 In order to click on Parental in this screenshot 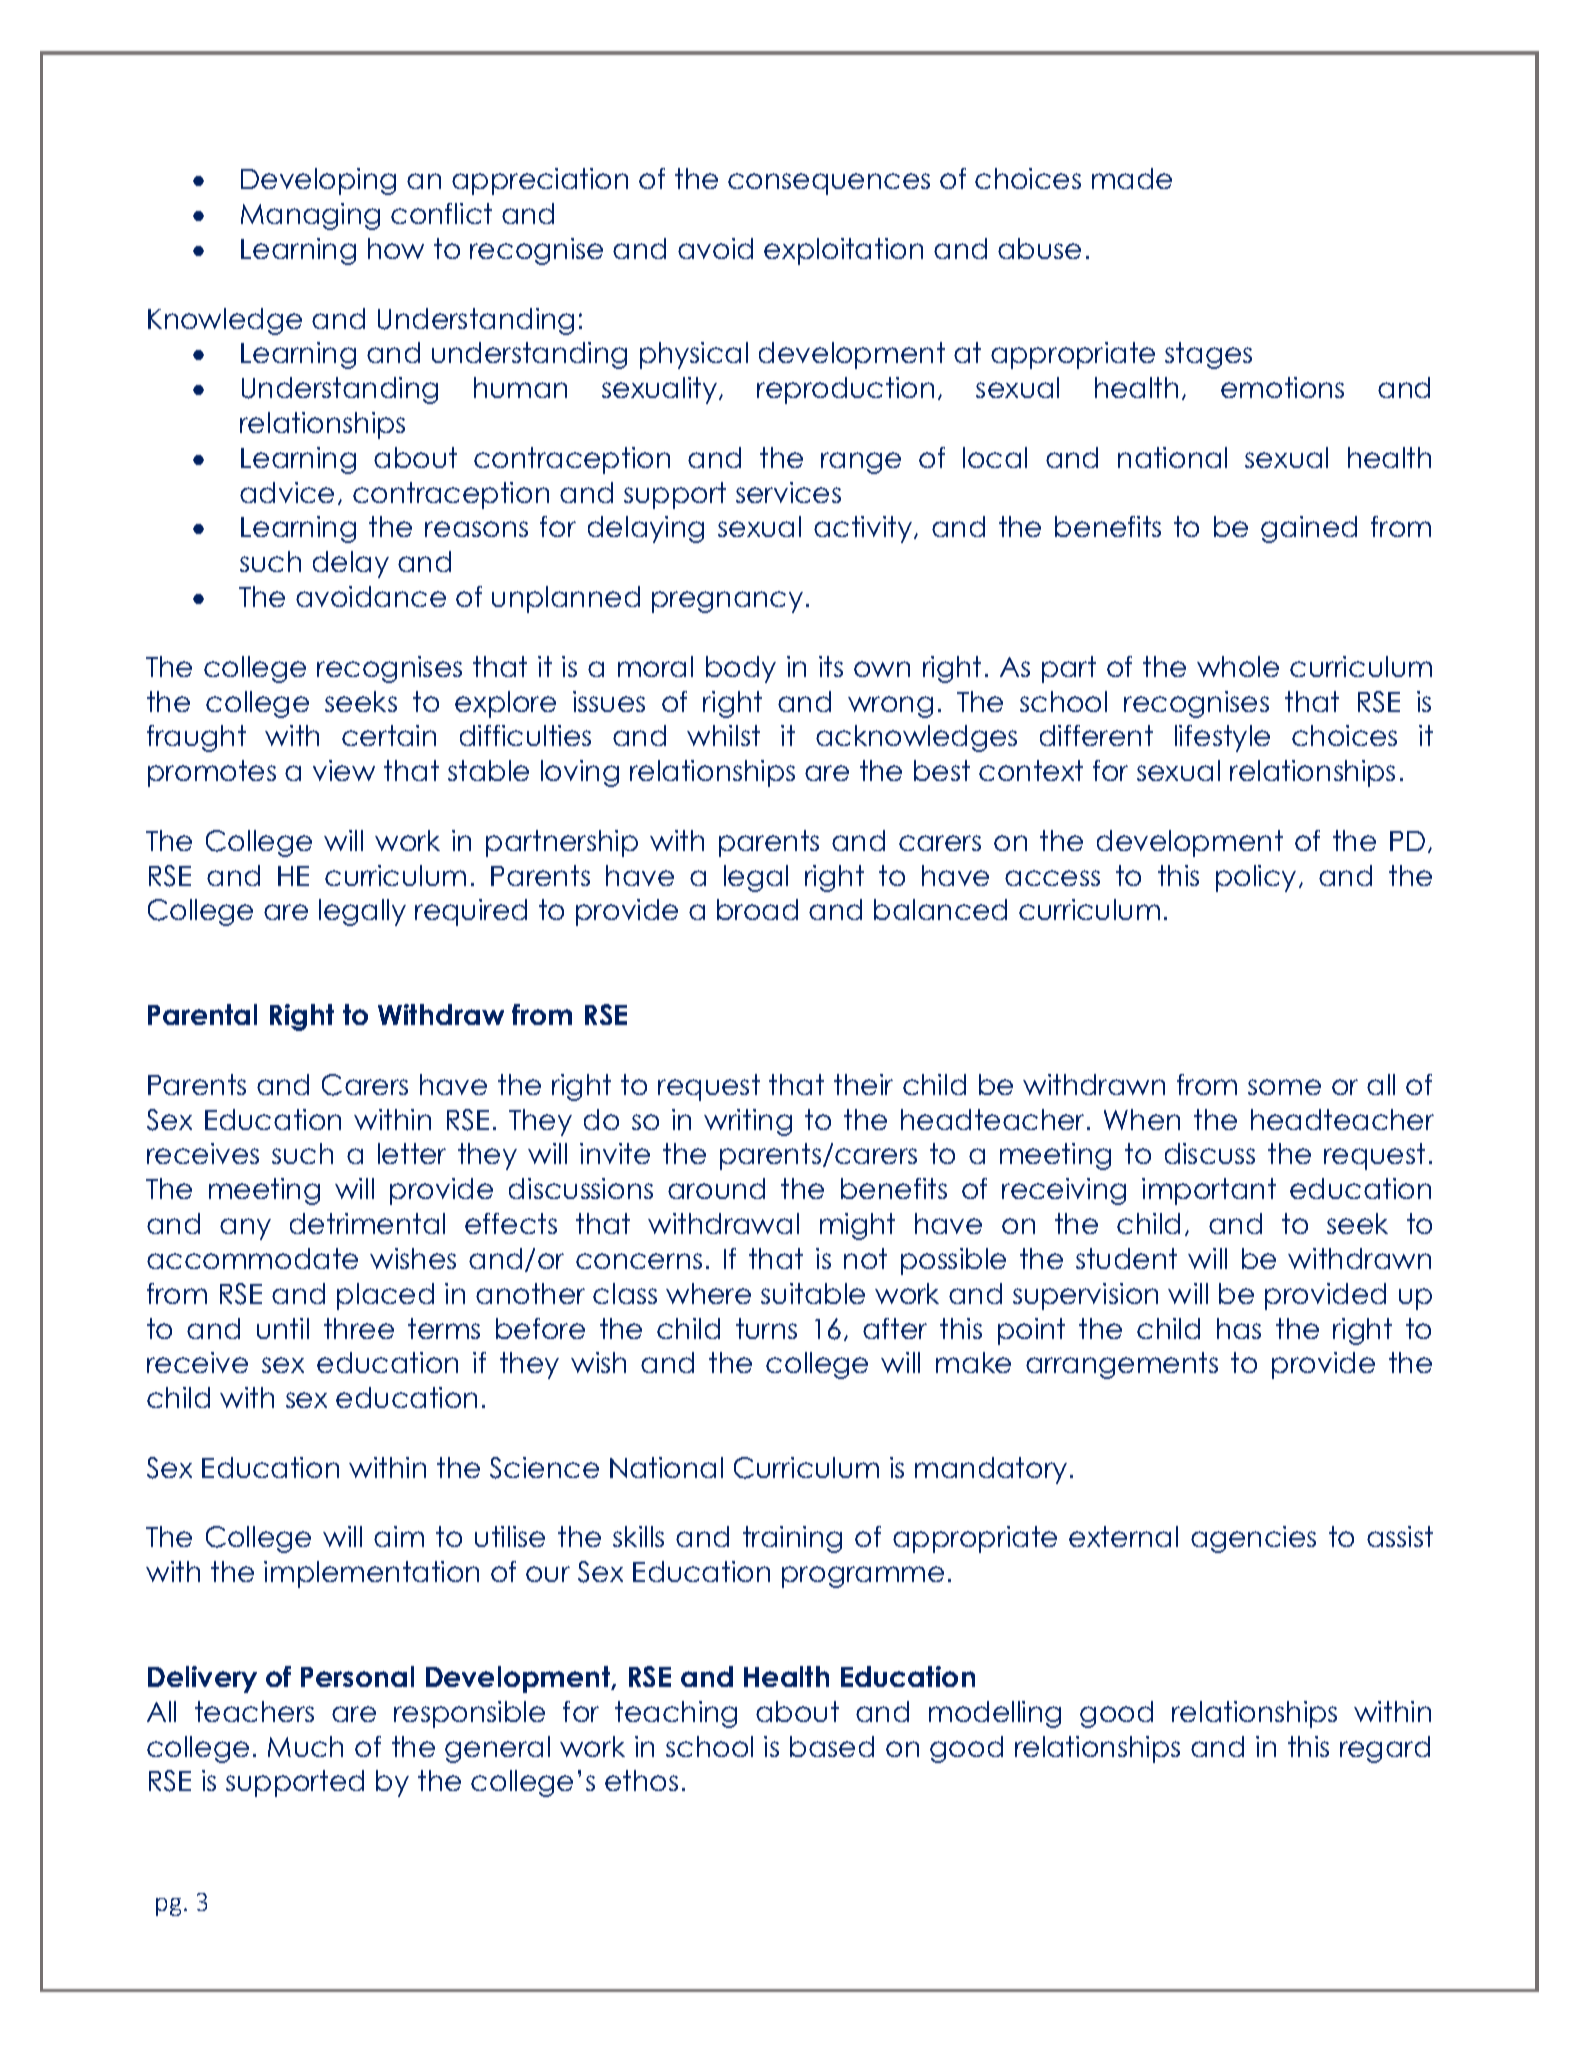, I will do `click(202, 1014)`.
